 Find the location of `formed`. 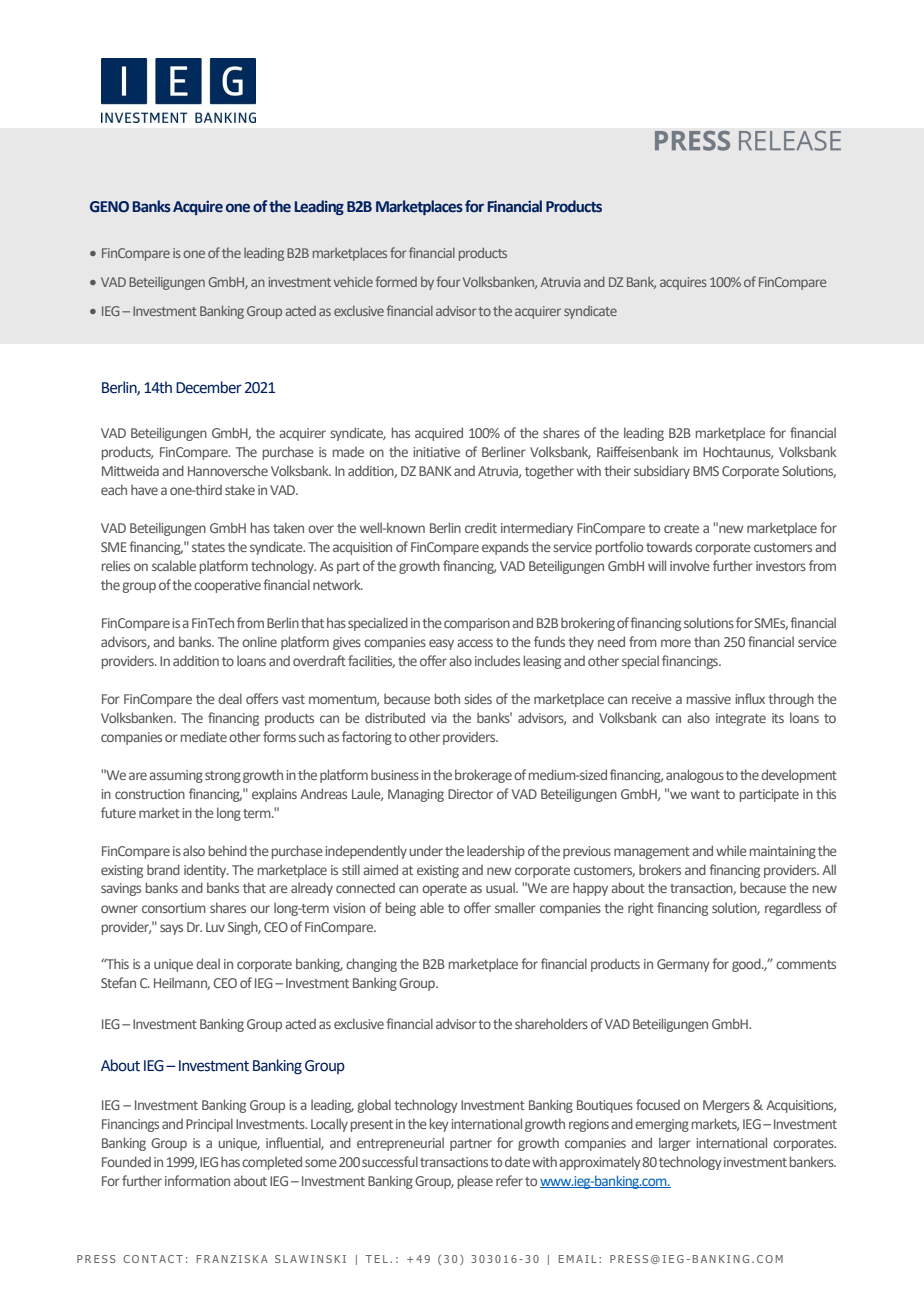

formed is located at coordinates (396, 281).
